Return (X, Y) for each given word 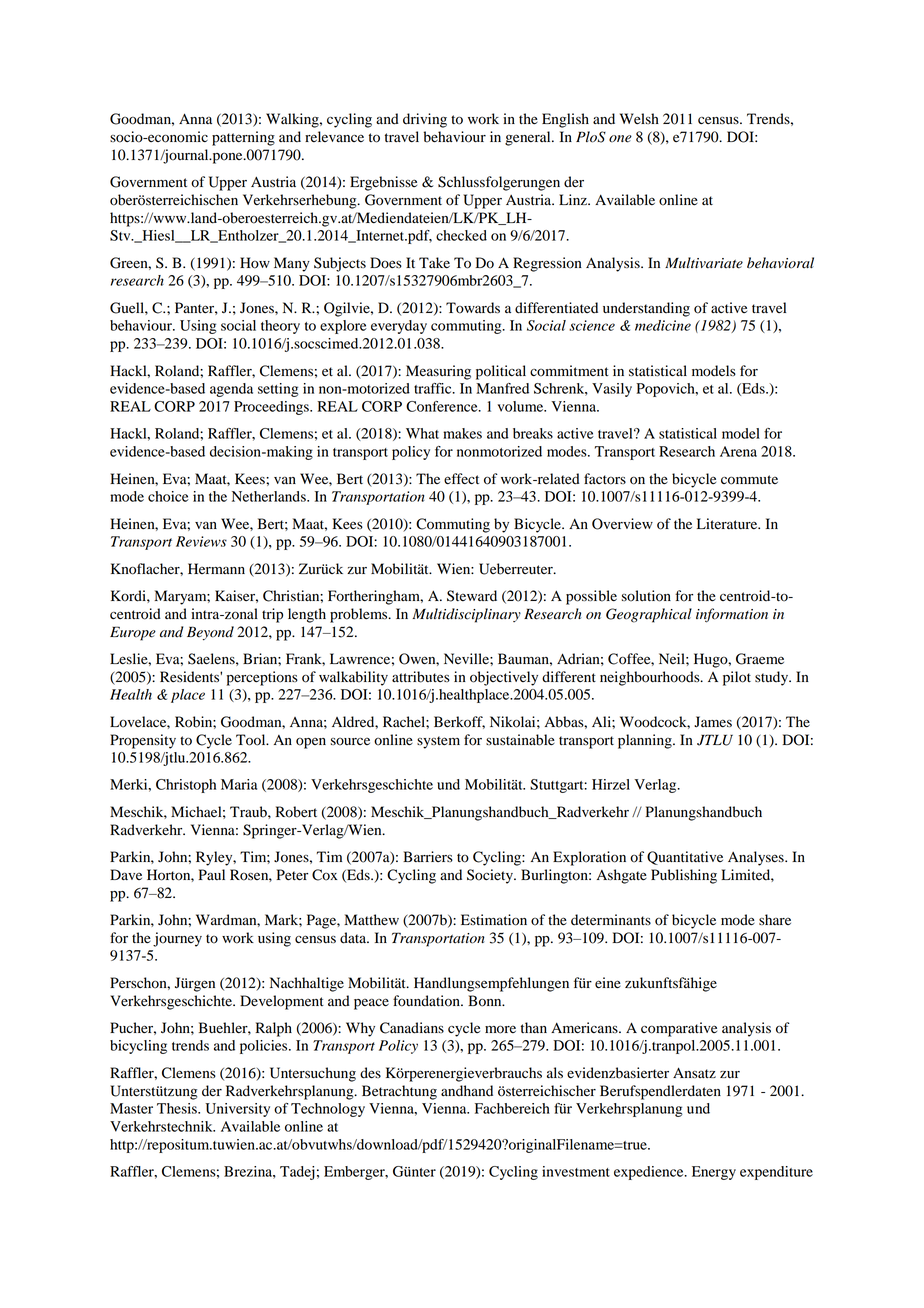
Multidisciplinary (466, 615)
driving (425, 120)
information (732, 615)
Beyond (210, 633)
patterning (243, 138)
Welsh (639, 119)
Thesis (178, 1108)
